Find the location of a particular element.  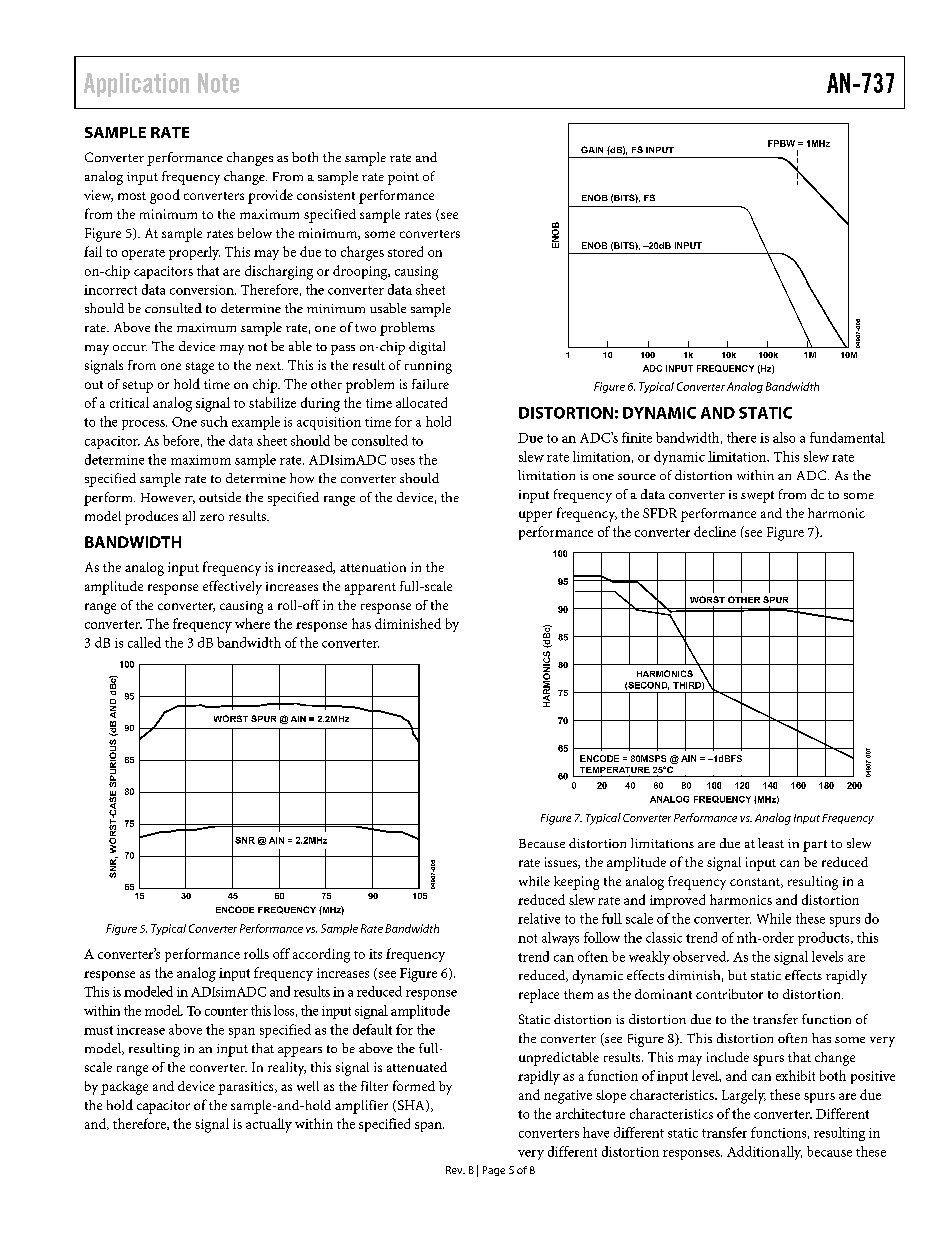

least is located at coordinates (771, 843).
